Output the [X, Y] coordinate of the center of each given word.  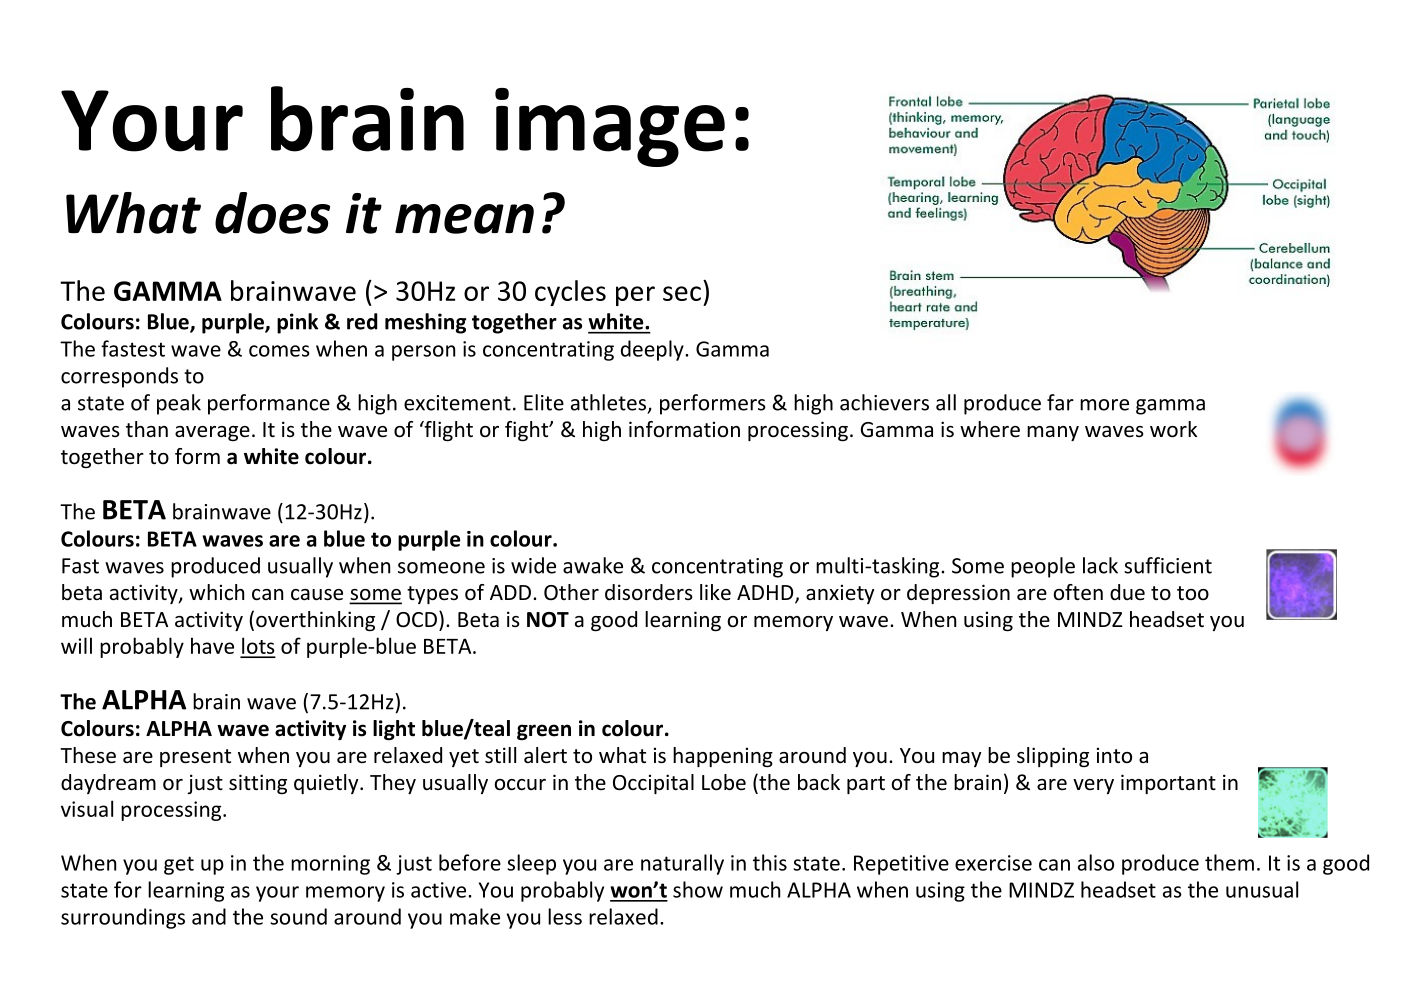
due [1127, 592]
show [698, 889]
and [209, 916]
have [212, 645]
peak [179, 404]
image [610, 127]
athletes [610, 403]
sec [682, 293]
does [272, 213]
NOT [548, 620]
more [1104, 405]
